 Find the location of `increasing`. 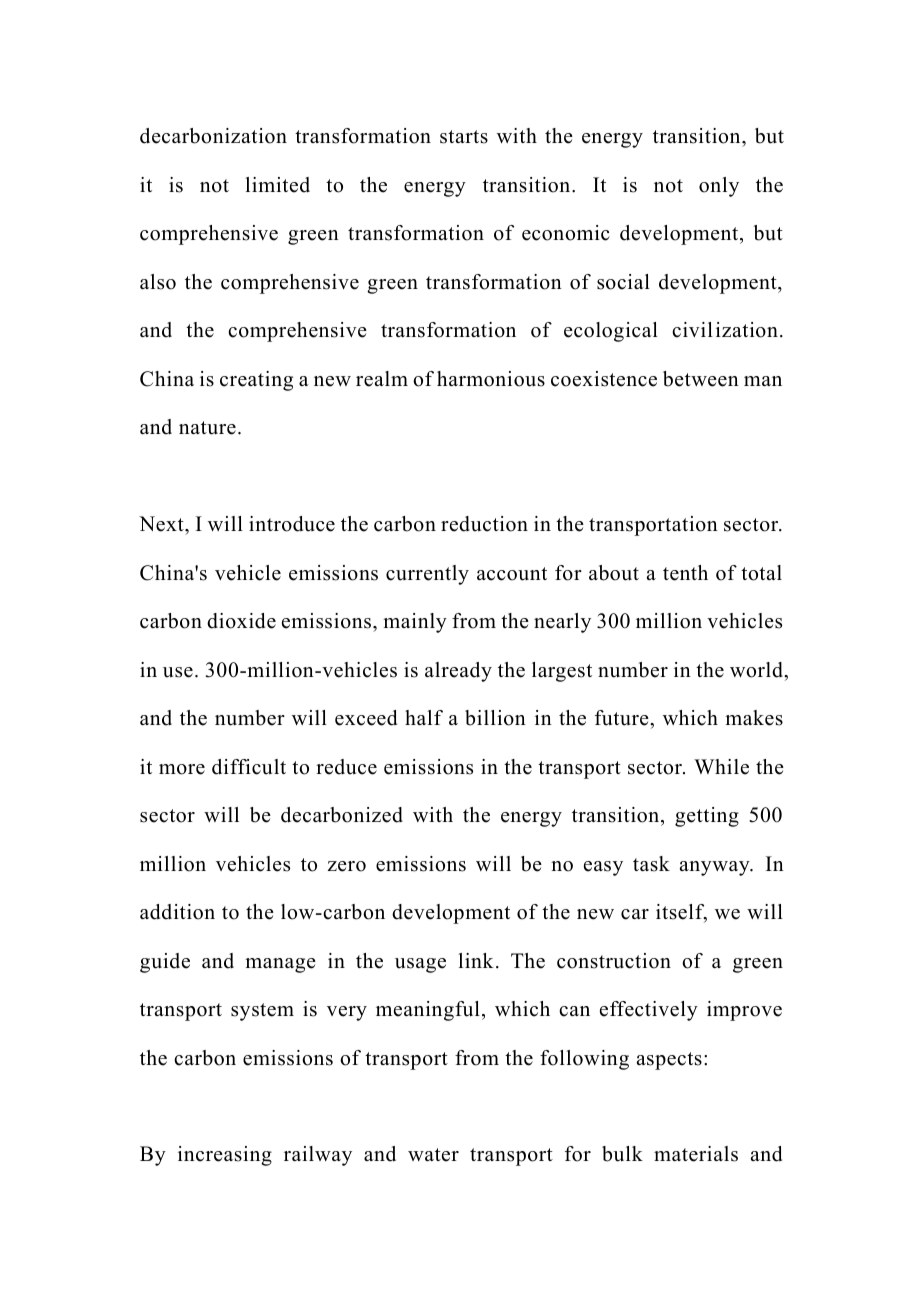

increasing is located at coordinates (225, 1156).
